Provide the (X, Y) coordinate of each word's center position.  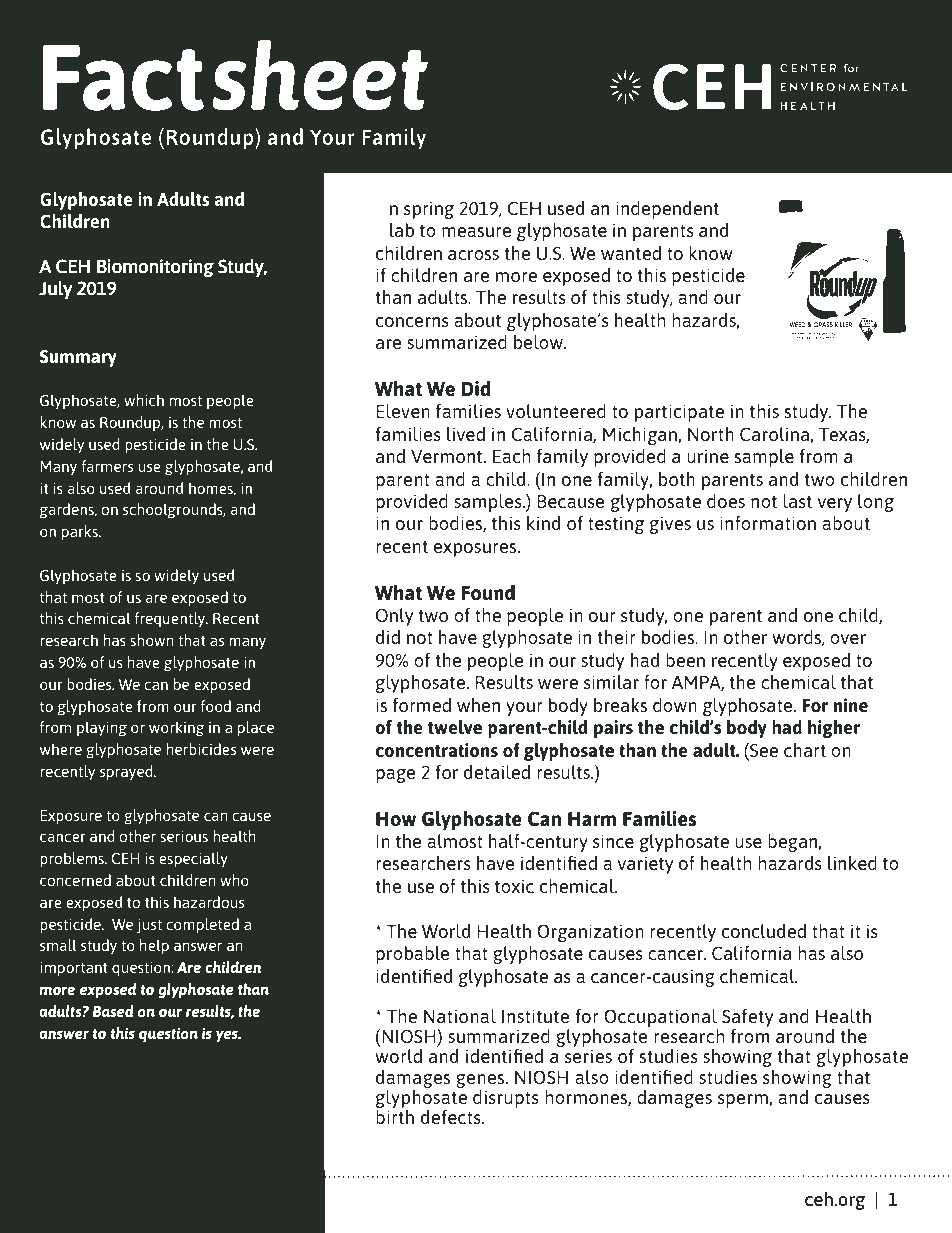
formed (422, 705)
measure (477, 232)
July (56, 290)
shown (152, 640)
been (685, 660)
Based (113, 1011)
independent (667, 210)
